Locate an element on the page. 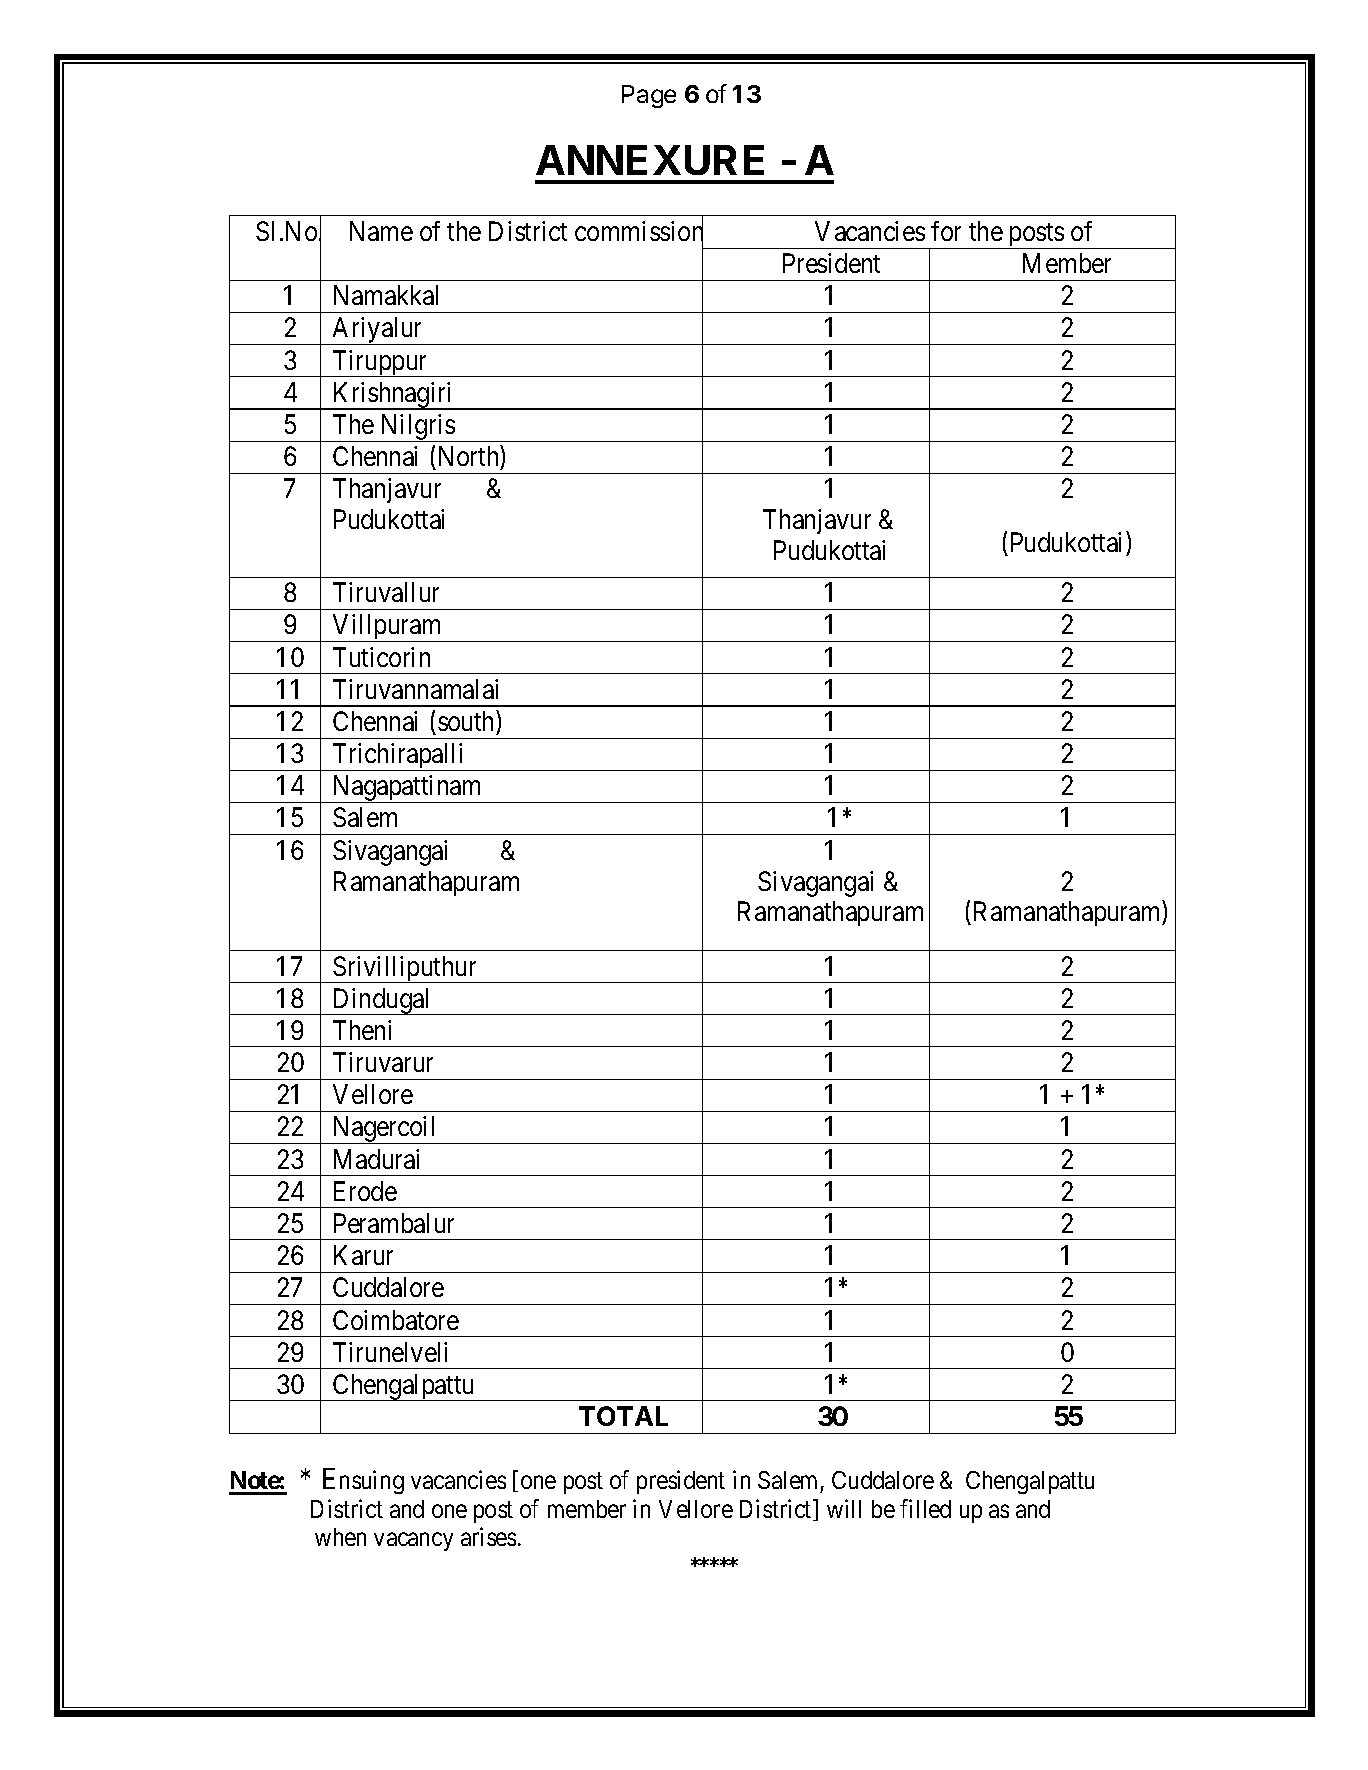 Image resolution: width=1368 pixels, height=1770 pixels. will is located at coordinates (844, 1508).
